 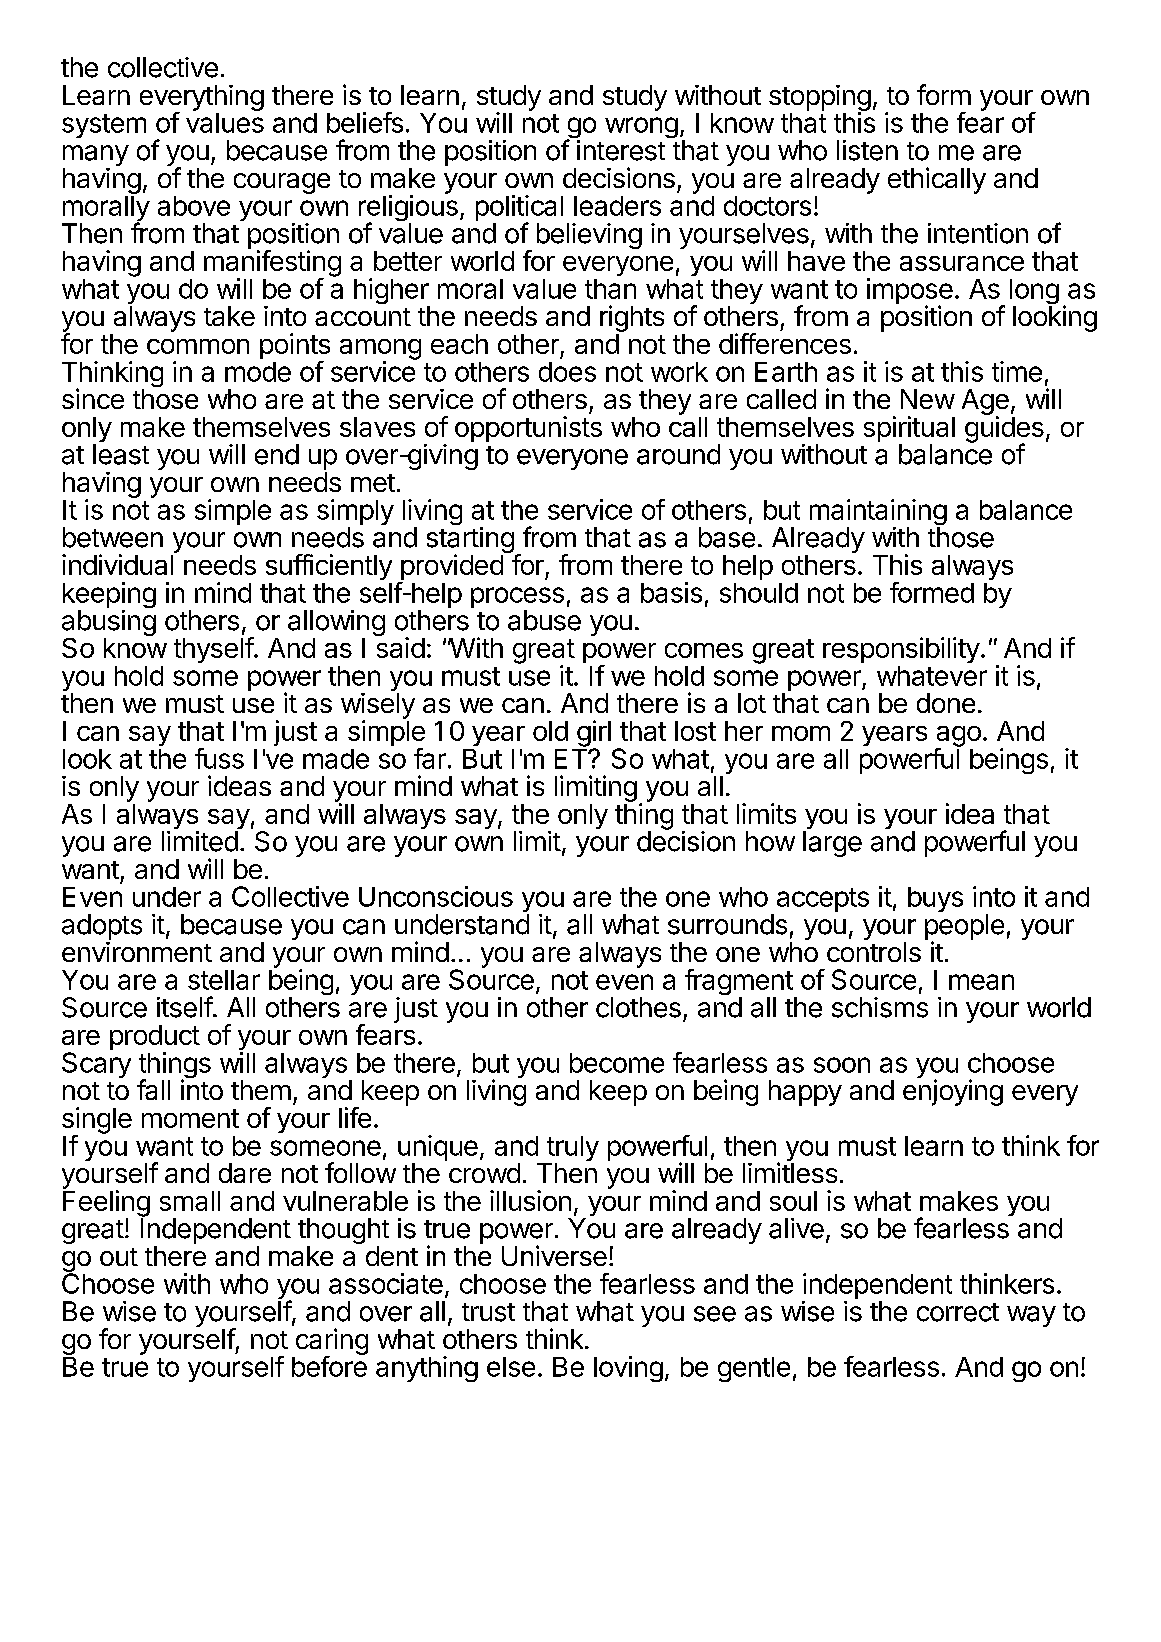 I want to click on interest, so click(x=621, y=150).
